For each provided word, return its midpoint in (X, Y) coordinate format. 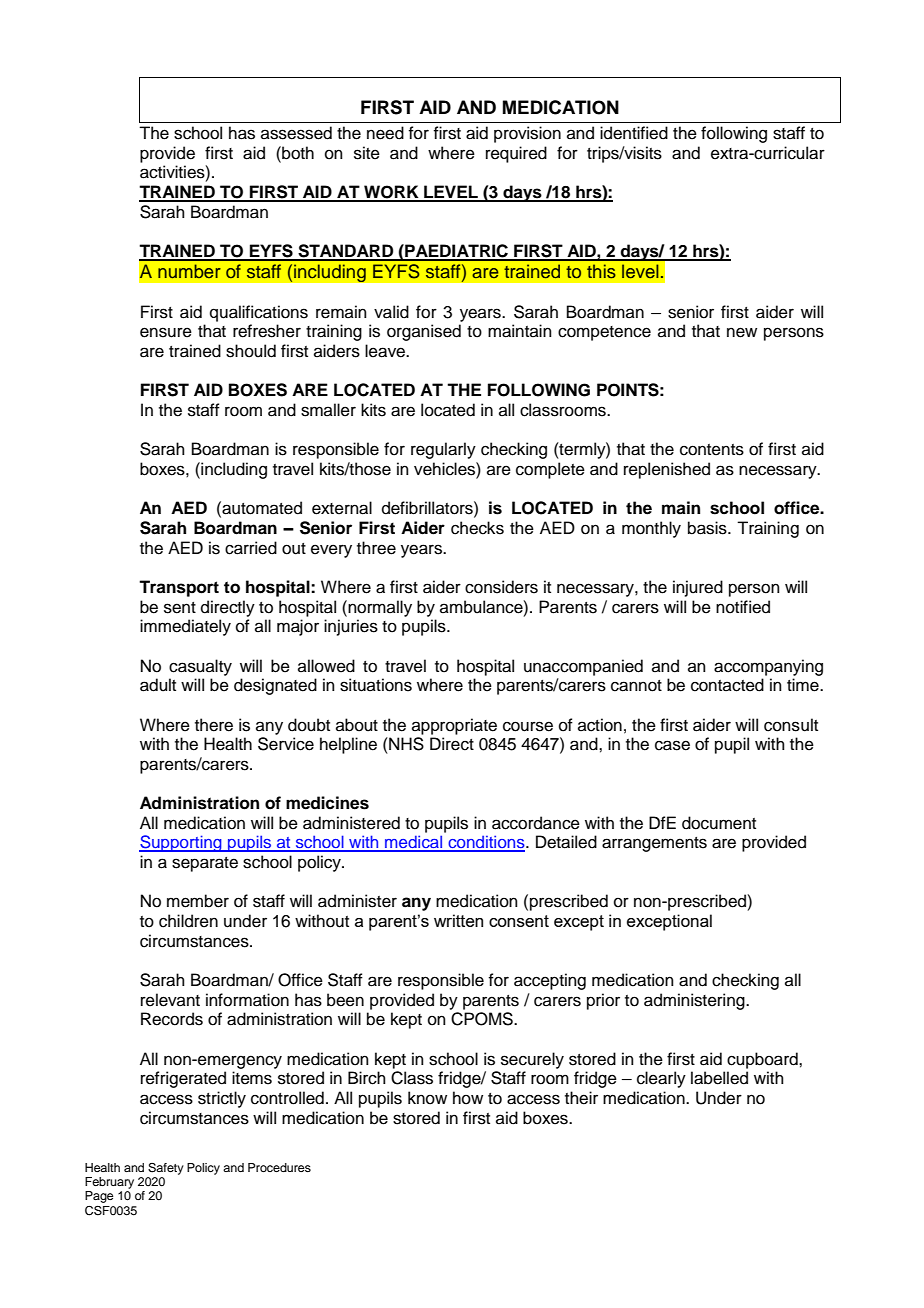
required (516, 154)
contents (712, 450)
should (251, 351)
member (198, 901)
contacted (727, 685)
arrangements (654, 844)
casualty (200, 667)
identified (634, 133)
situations (376, 685)
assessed (296, 133)
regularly (443, 450)
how (468, 1098)
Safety (166, 1169)
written (458, 920)
